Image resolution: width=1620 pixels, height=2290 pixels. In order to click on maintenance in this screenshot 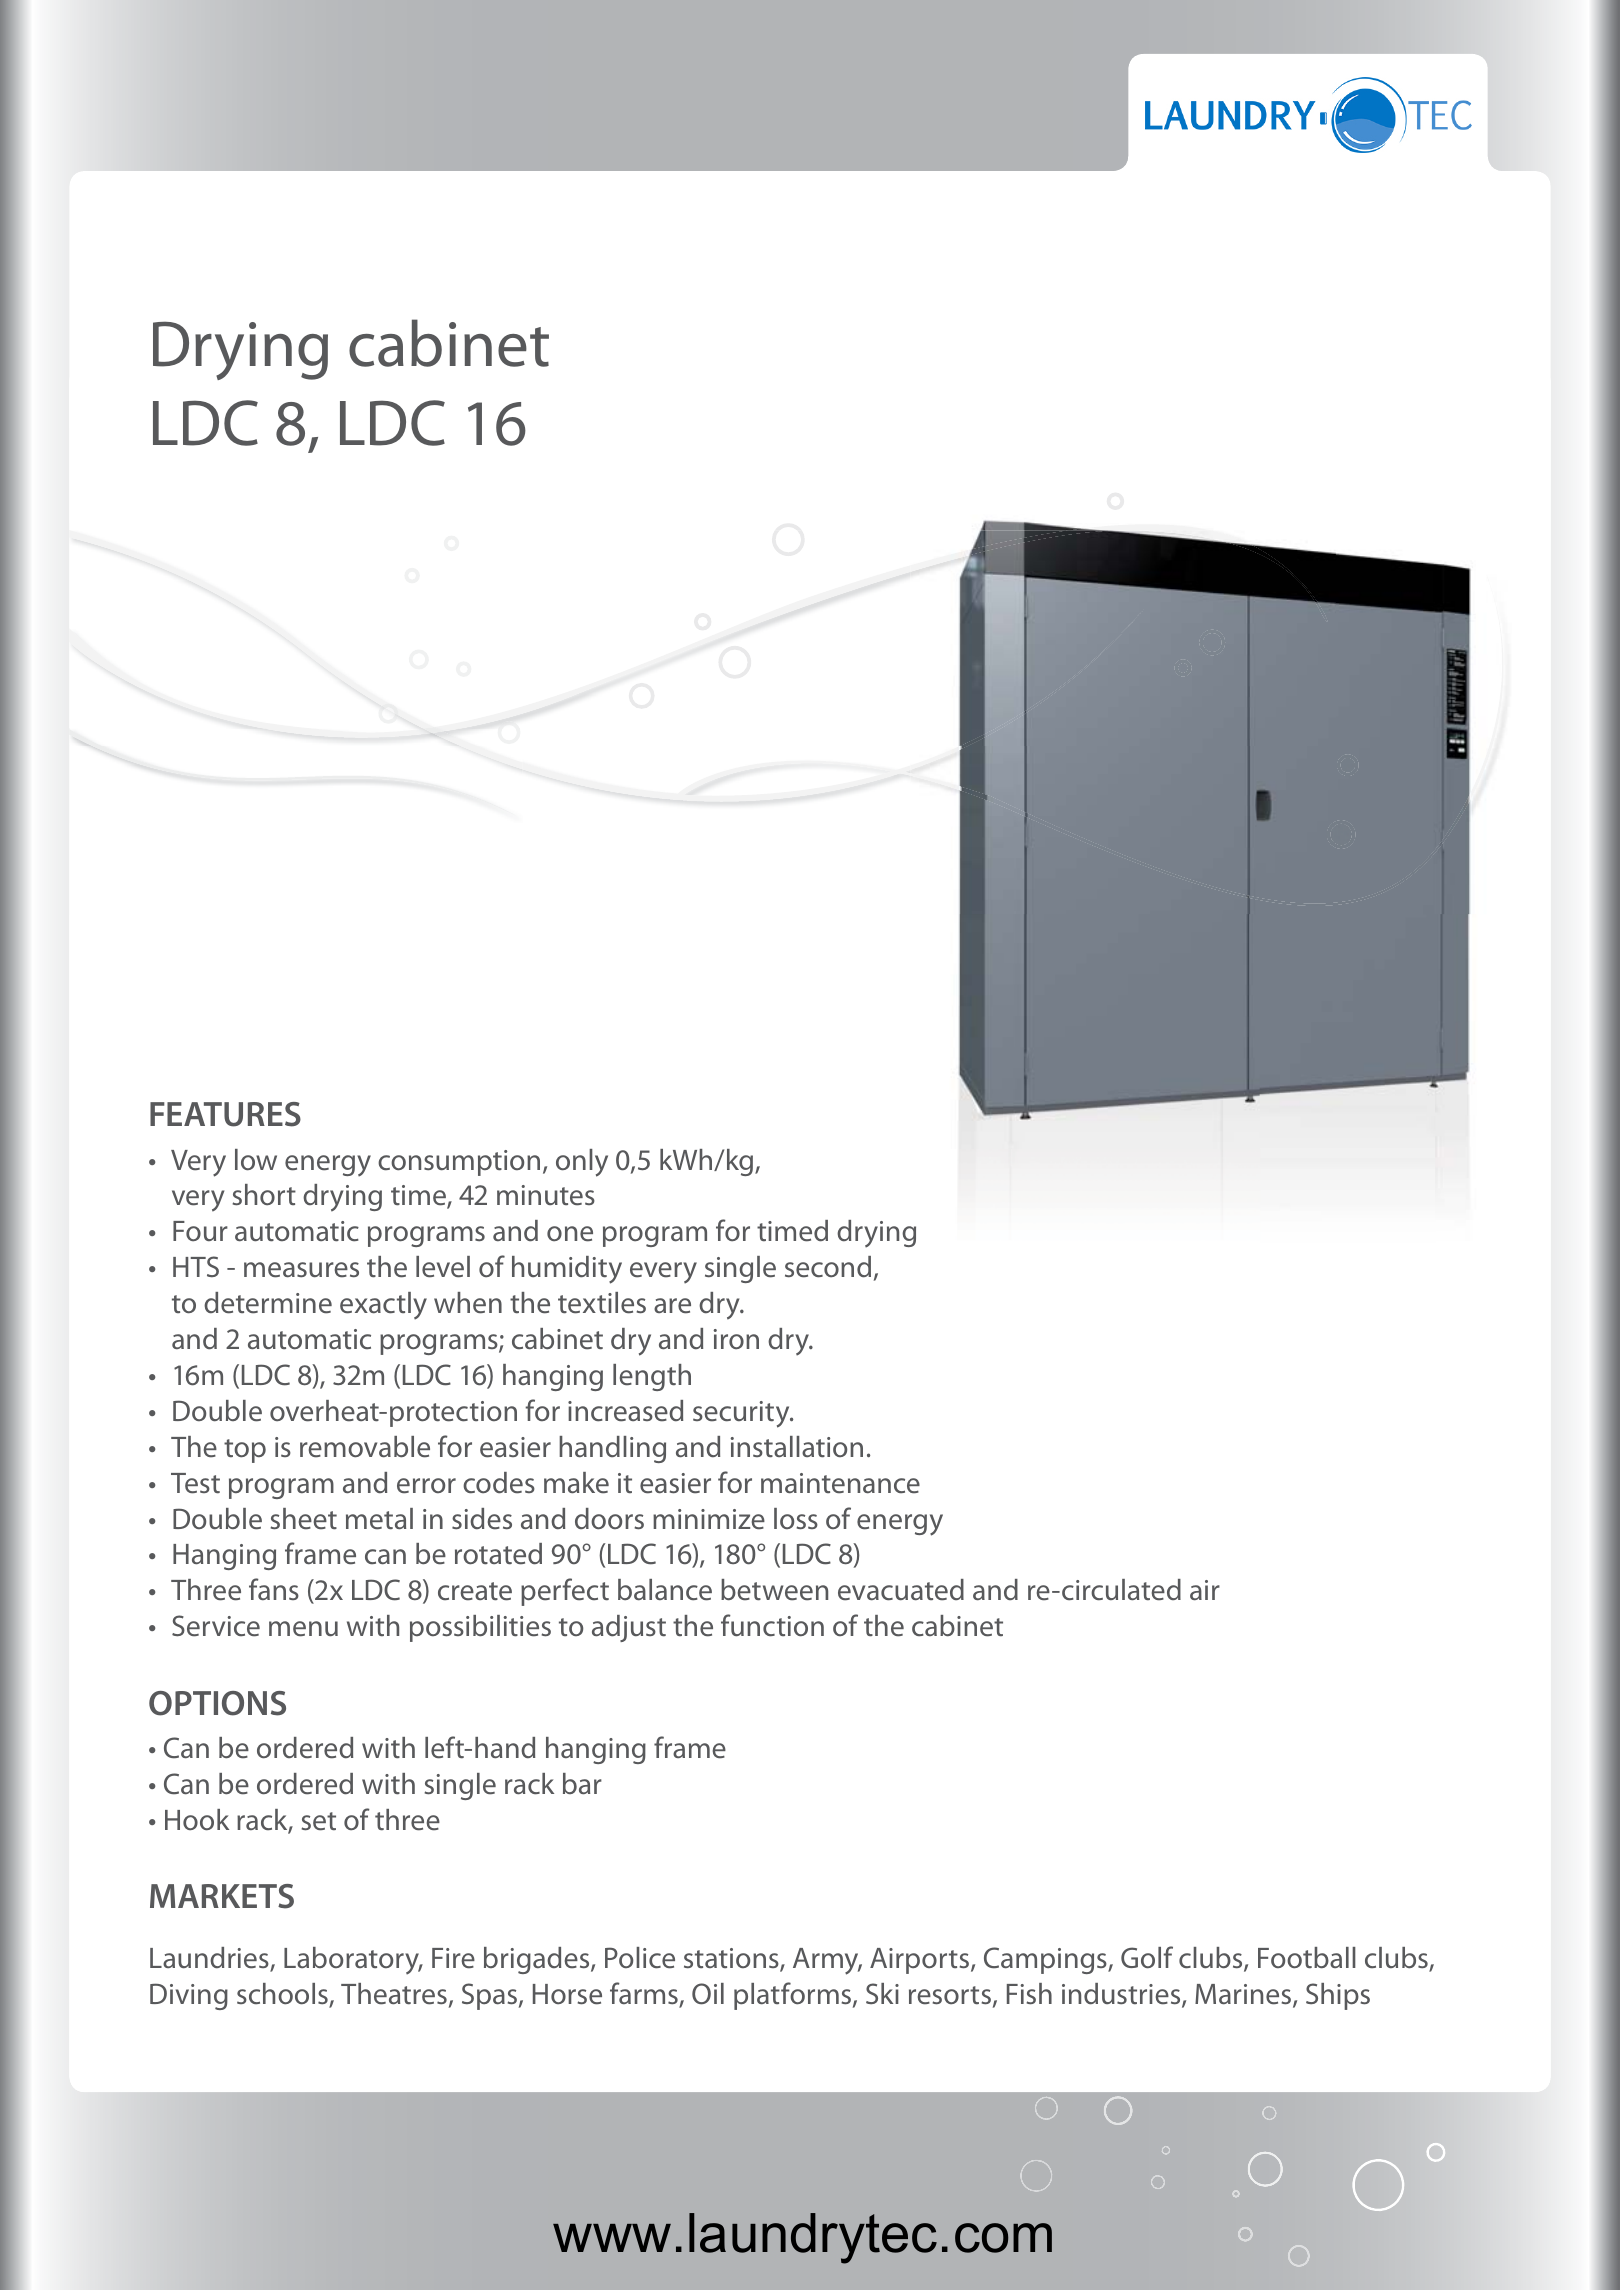, I will do `click(840, 1483)`.
